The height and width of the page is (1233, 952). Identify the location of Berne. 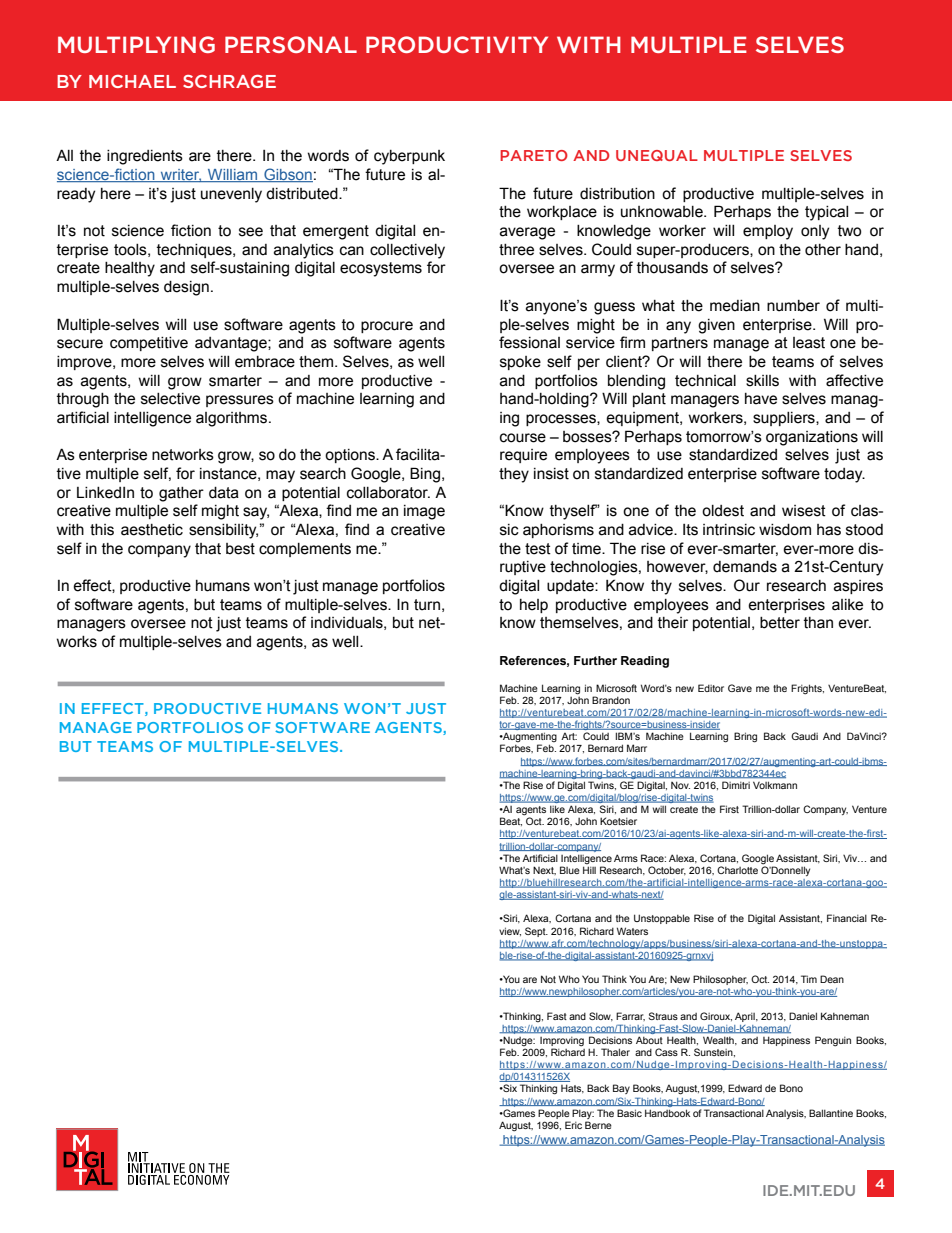
(598, 1125).
